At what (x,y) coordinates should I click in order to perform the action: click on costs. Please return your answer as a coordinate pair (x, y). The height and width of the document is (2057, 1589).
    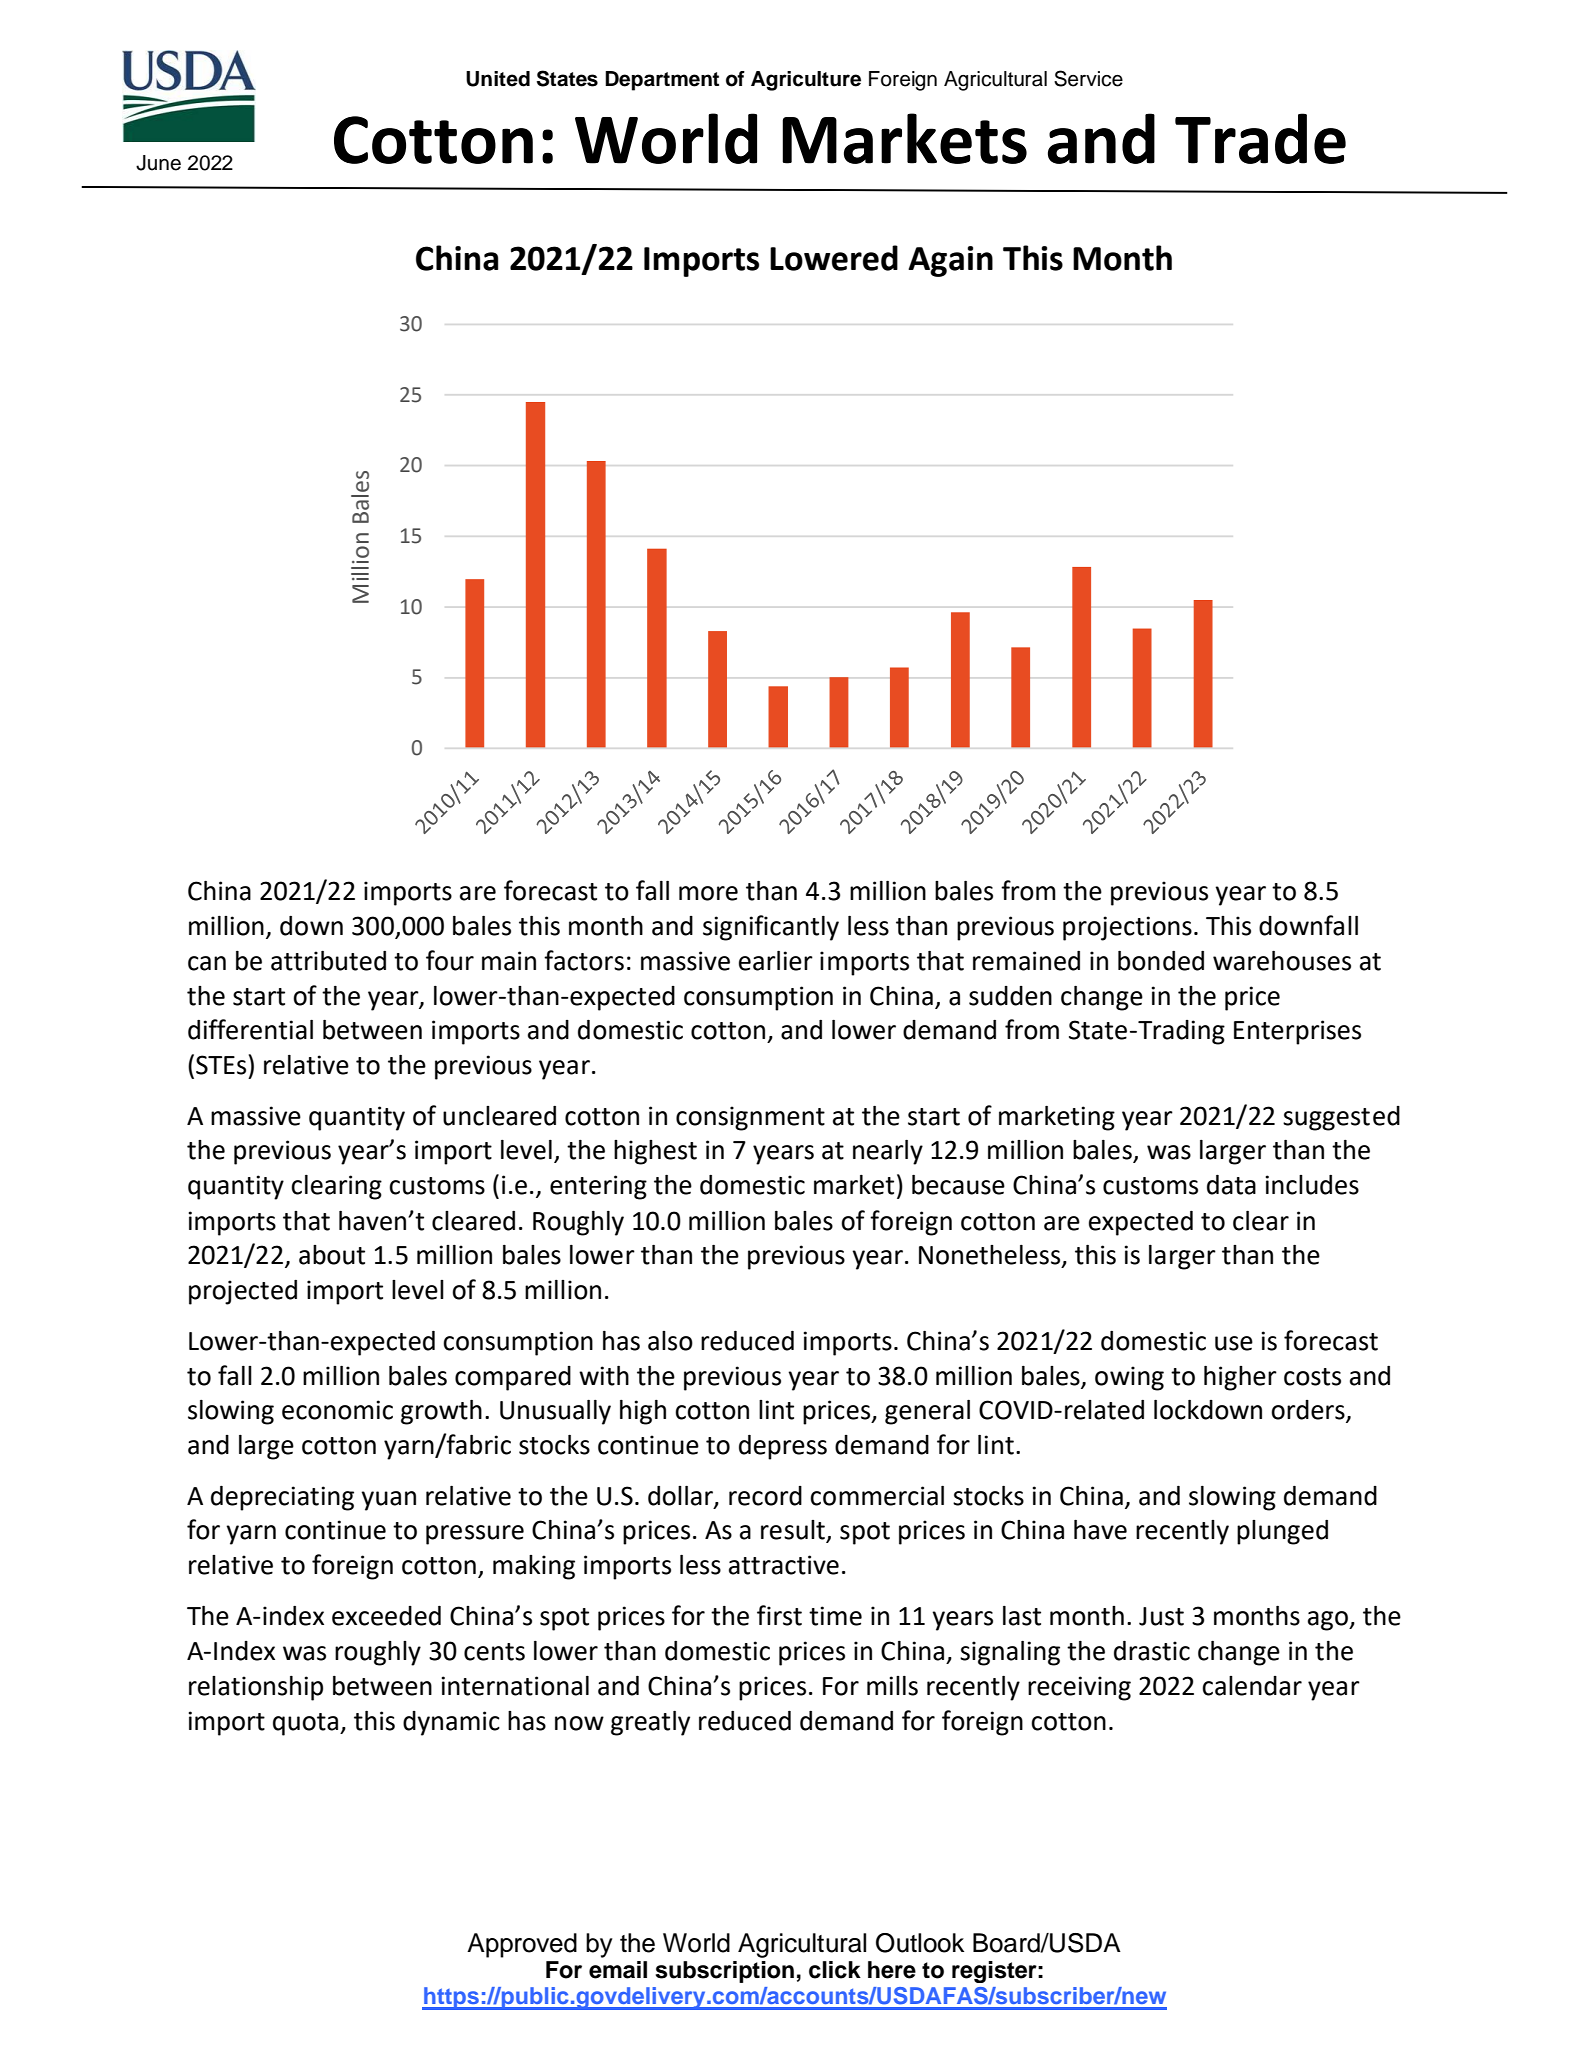
    Looking at the image, I should click on (1312, 1377).
